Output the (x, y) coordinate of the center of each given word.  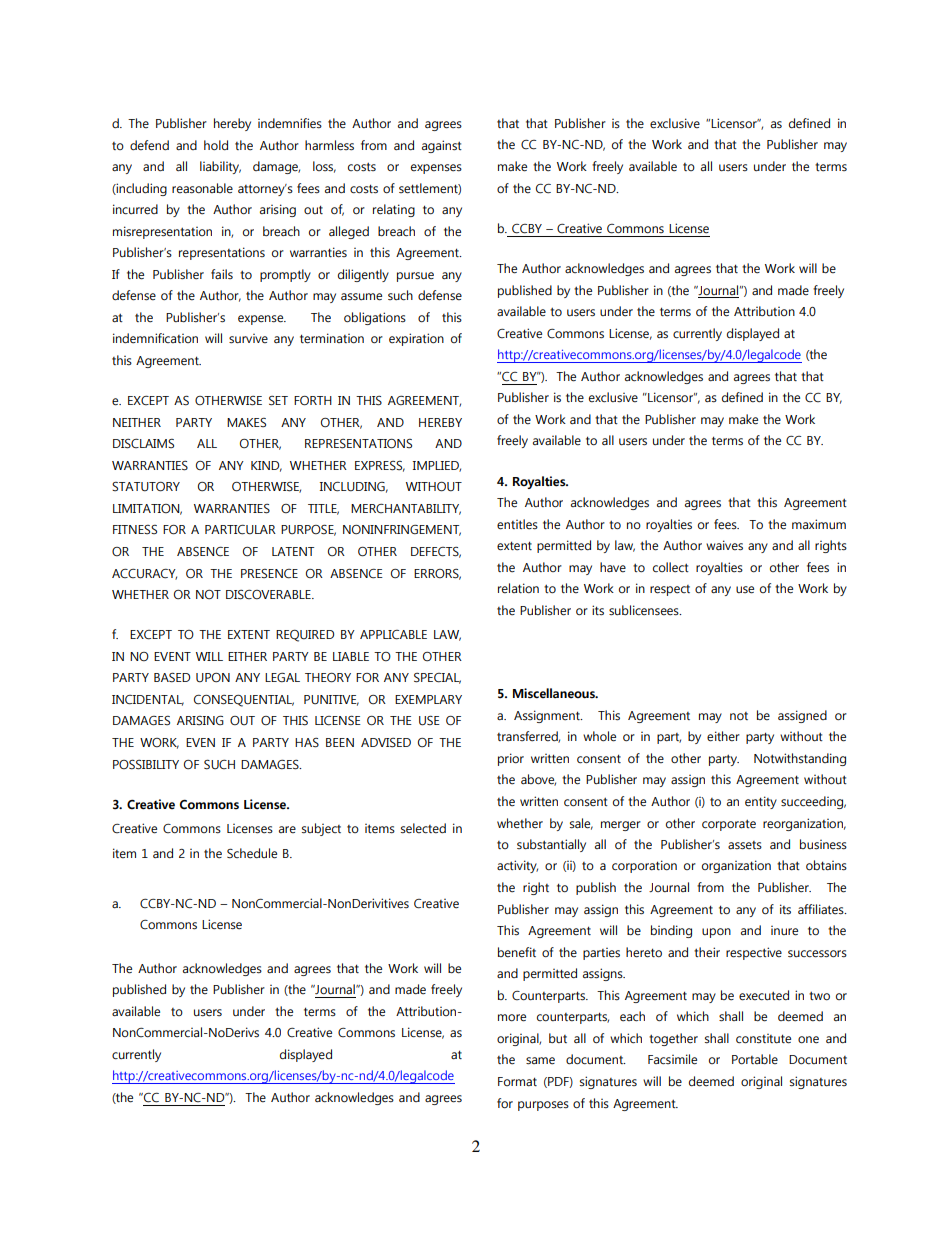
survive (248, 339)
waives (724, 545)
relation (518, 588)
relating (394, 210)
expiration (416, 339)
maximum (819, 524)
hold (216, 145)
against (442, 146)
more (512, 1018)
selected (423, 828)
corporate (729, 825)
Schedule (252, 853)
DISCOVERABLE (269, 595)
